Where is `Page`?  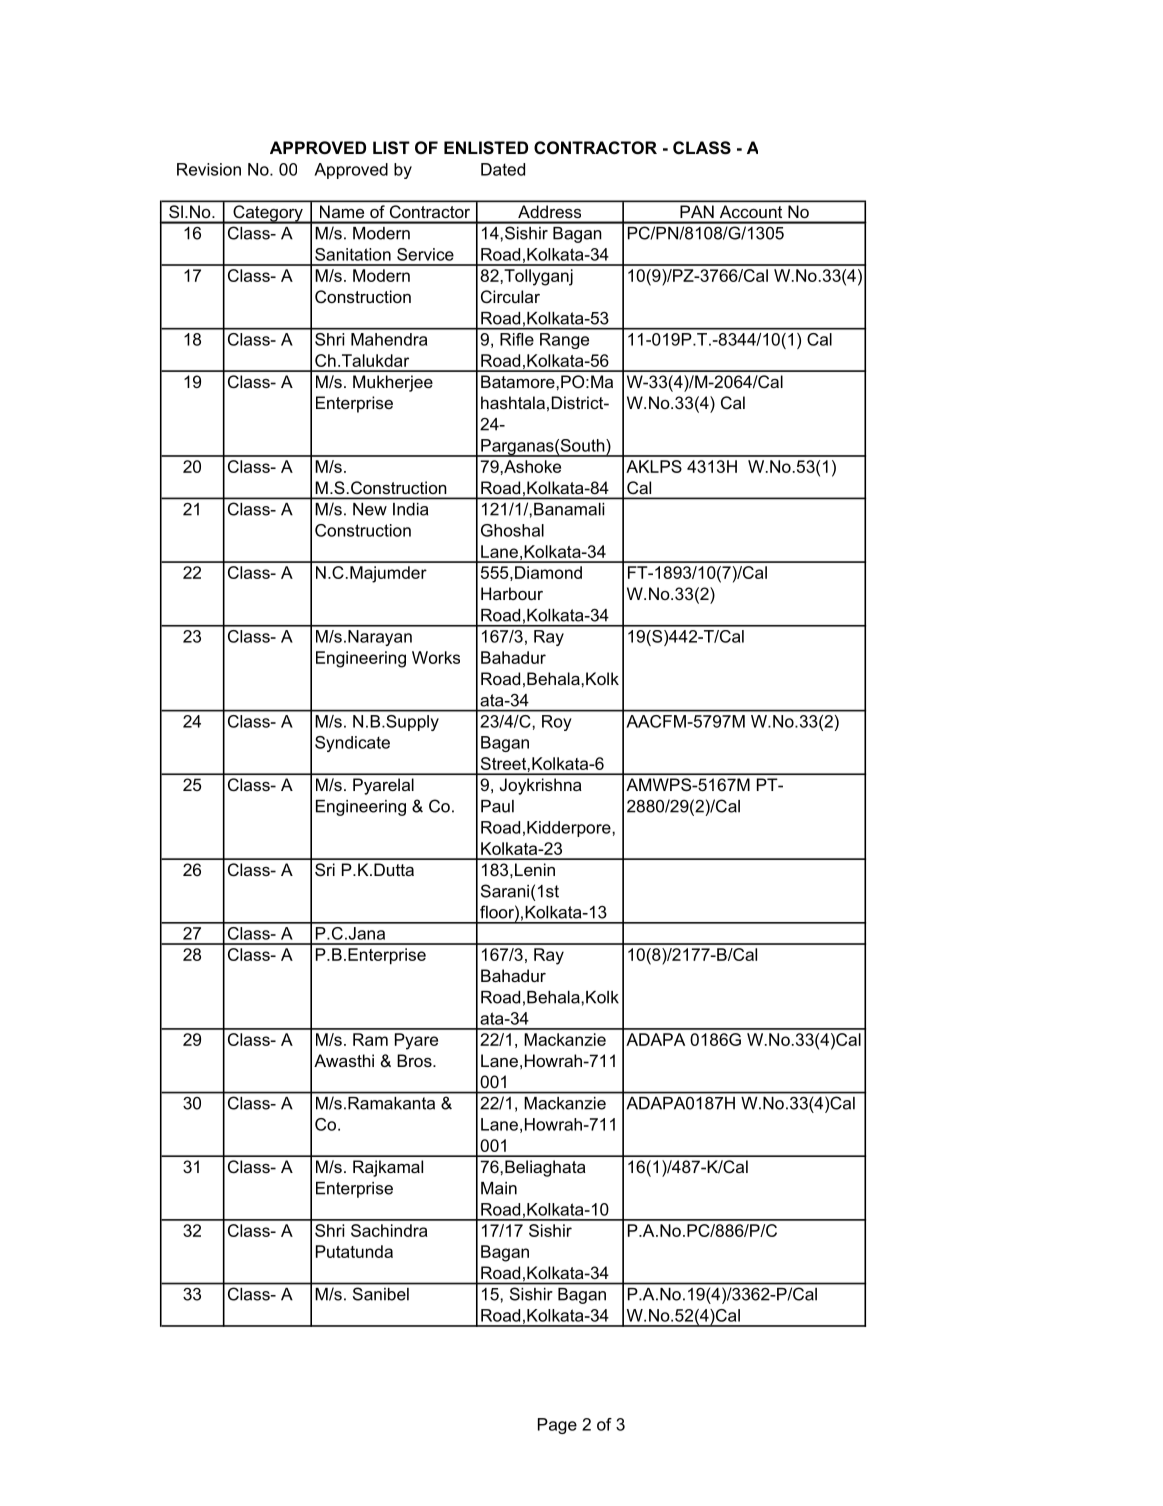
Page is located at coordinates (557, 1426).
